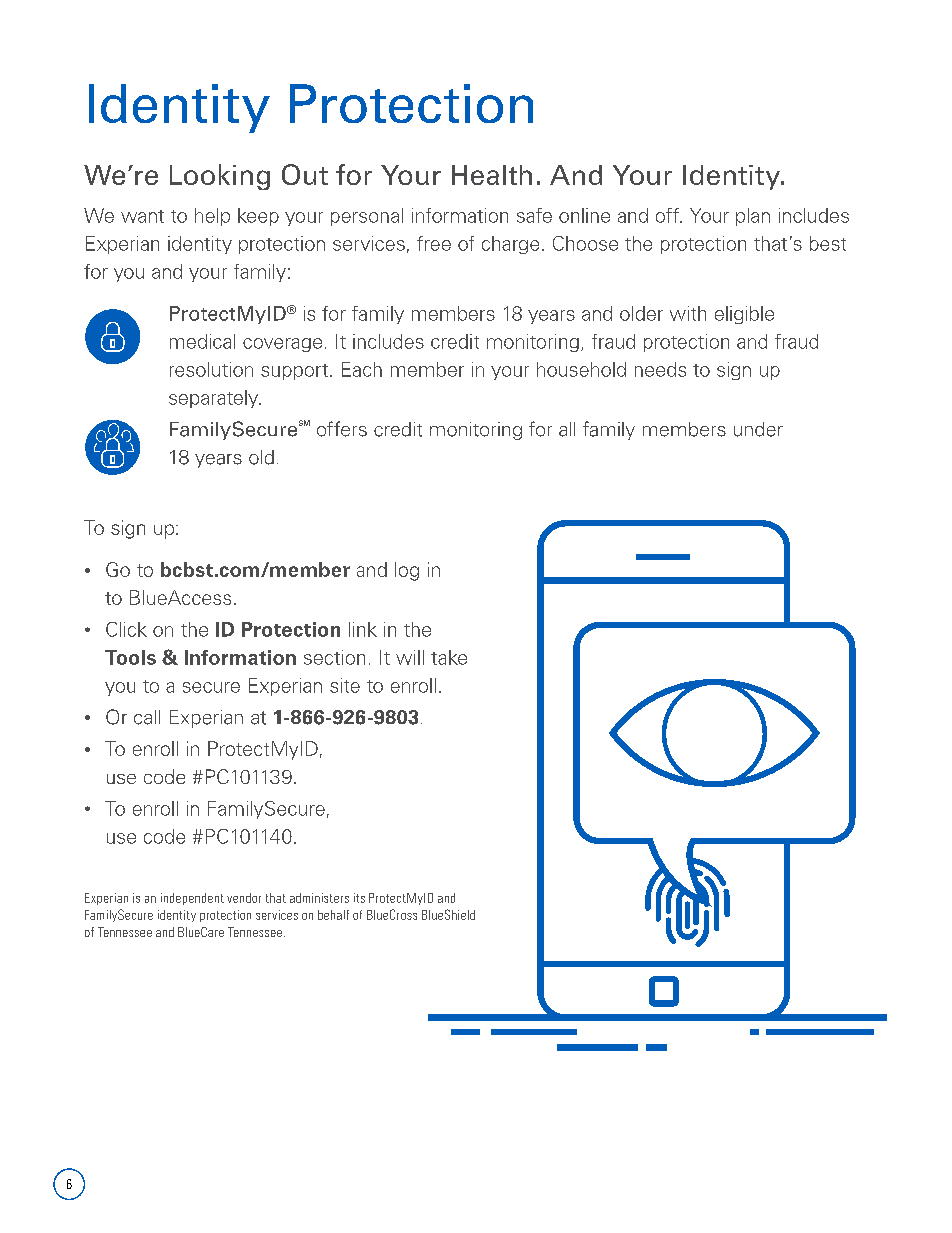  I want to click on separately, so click(214, 399).
